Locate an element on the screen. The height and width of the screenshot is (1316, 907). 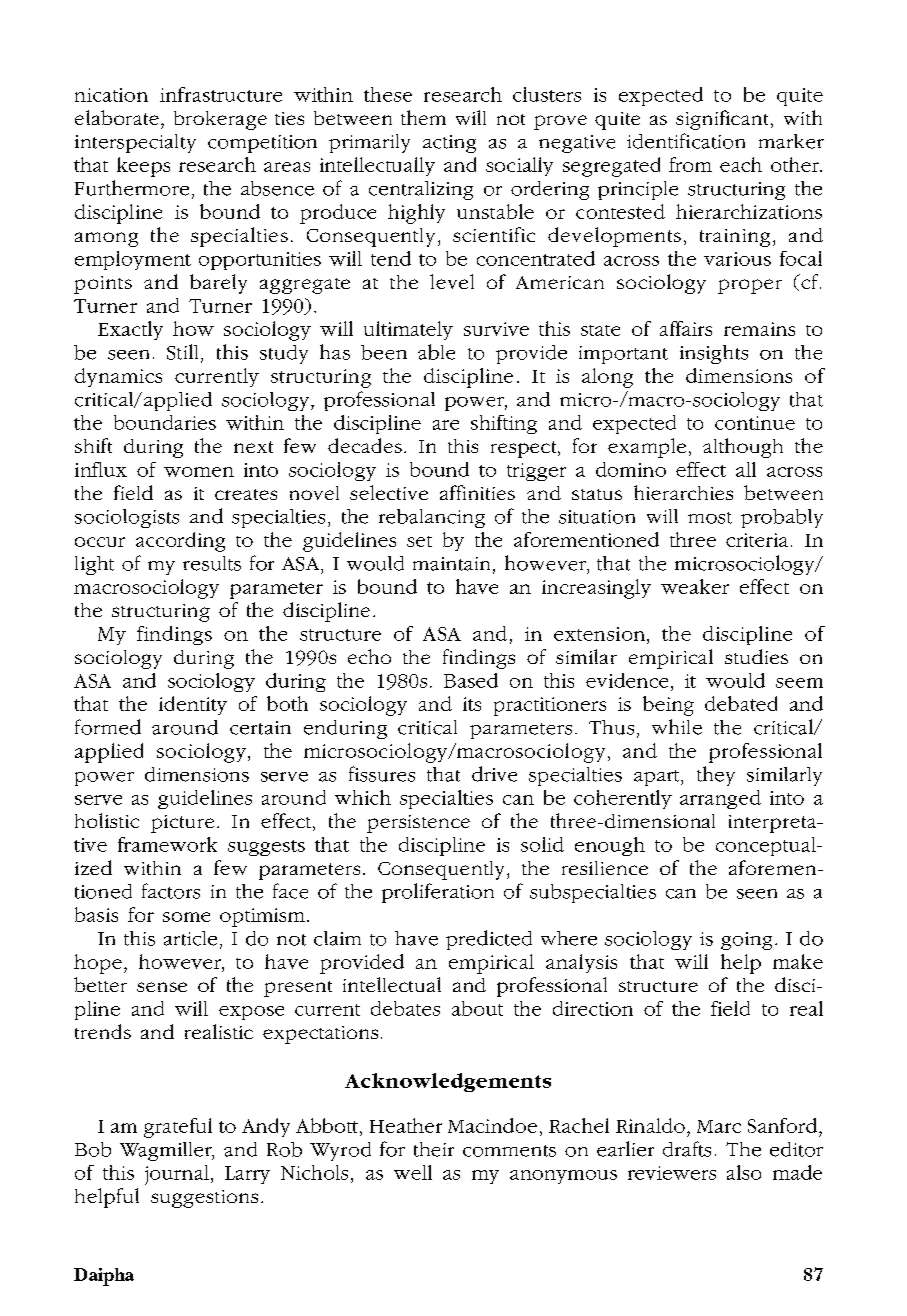
brokerage is located at coordinates (220, 120).
